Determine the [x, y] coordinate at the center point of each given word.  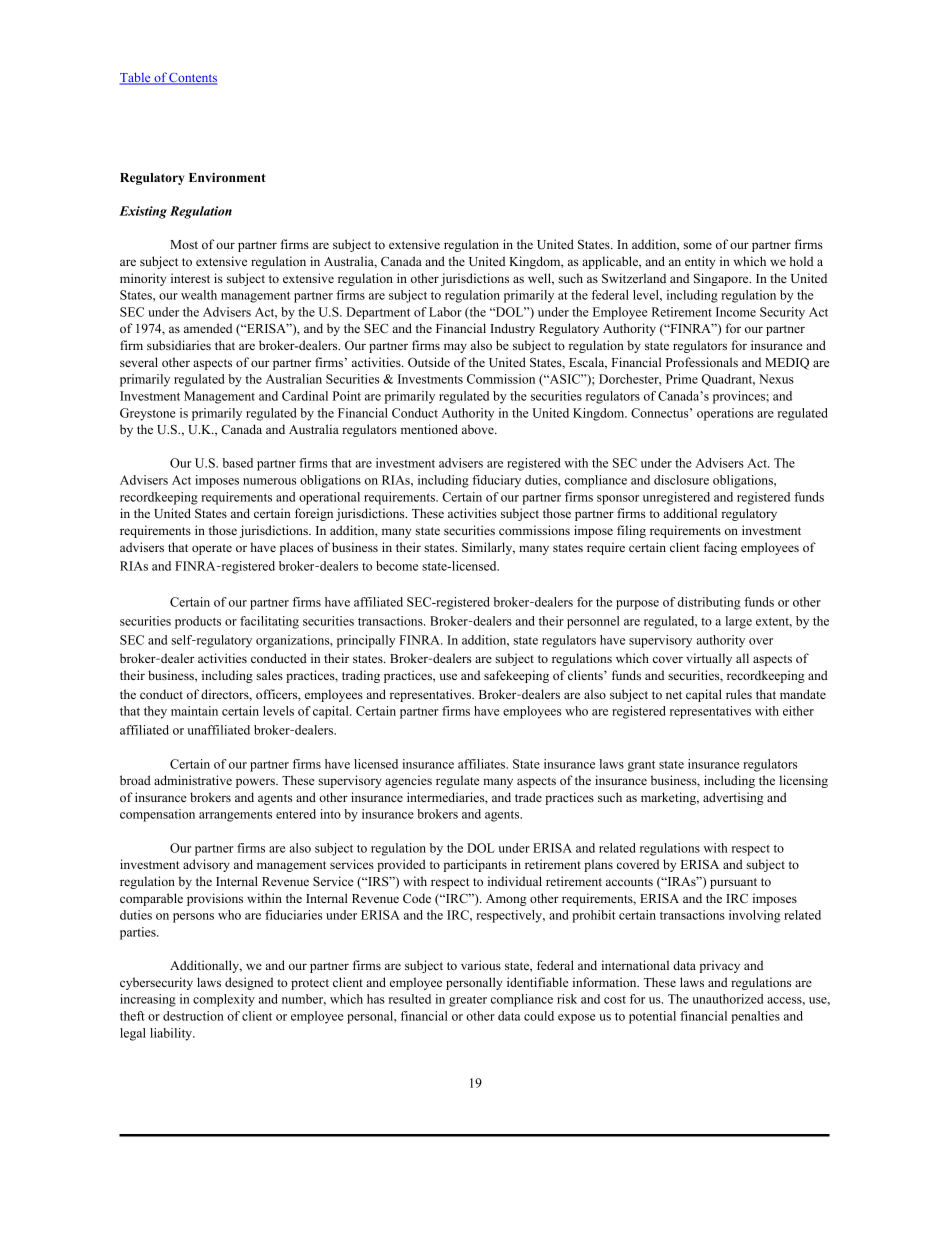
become [397, 566]
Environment [227, 177]
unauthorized [727, 999]
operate [212, 549]
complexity [224, 1000]
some [698, 245]
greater [468, 1001]
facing [720, 548]
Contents [192, 79]
